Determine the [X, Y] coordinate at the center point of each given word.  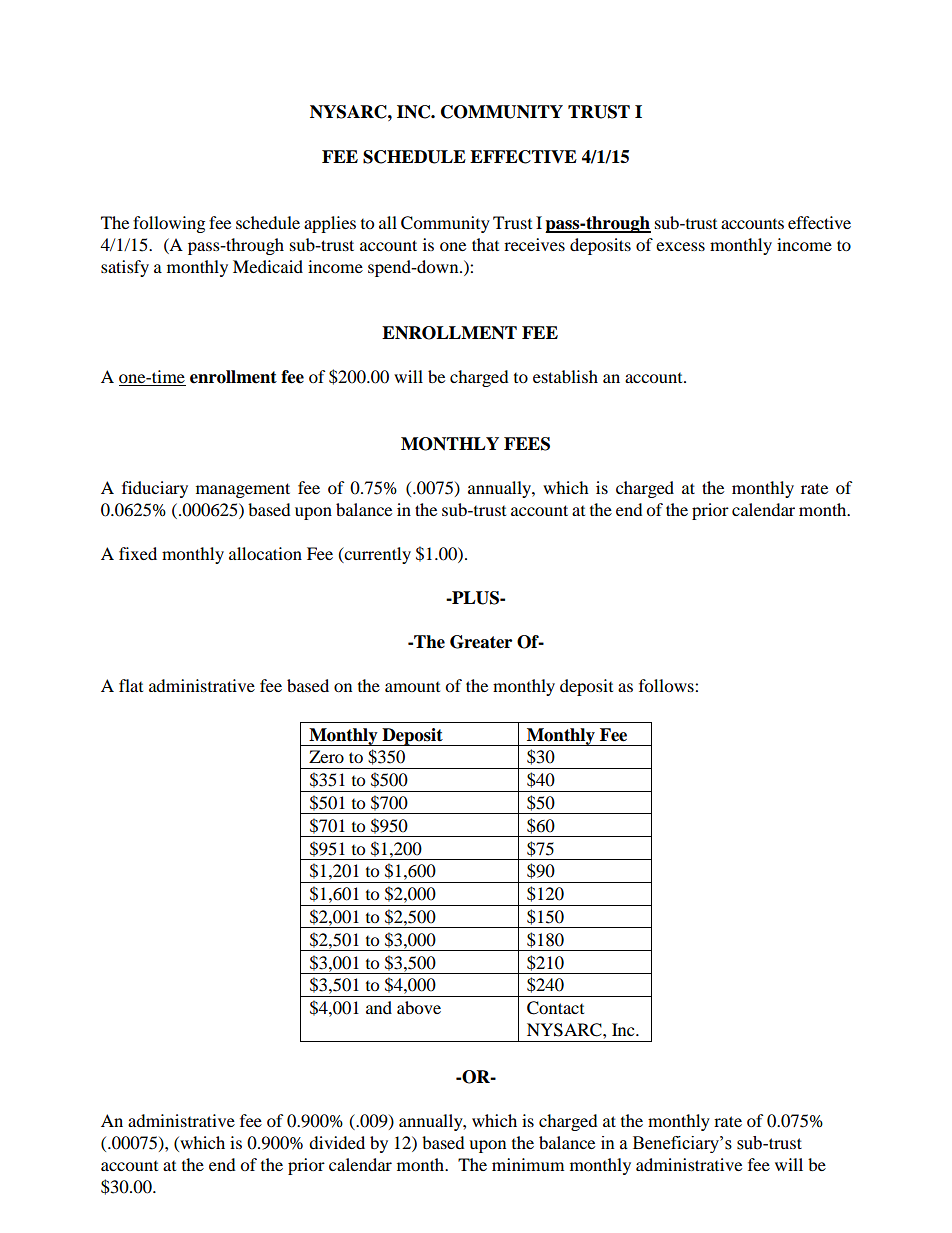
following [169, 224]
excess [680, 246]
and [379, 1007]
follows [667, 685]
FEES [527, 444]
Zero [326, 756]
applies [330, 224]
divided [337, 1142]
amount [412, 687]
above [419, 1007]
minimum [528, 1164]
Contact [555, 1008]
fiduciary [155, 489]
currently [376, 555]
